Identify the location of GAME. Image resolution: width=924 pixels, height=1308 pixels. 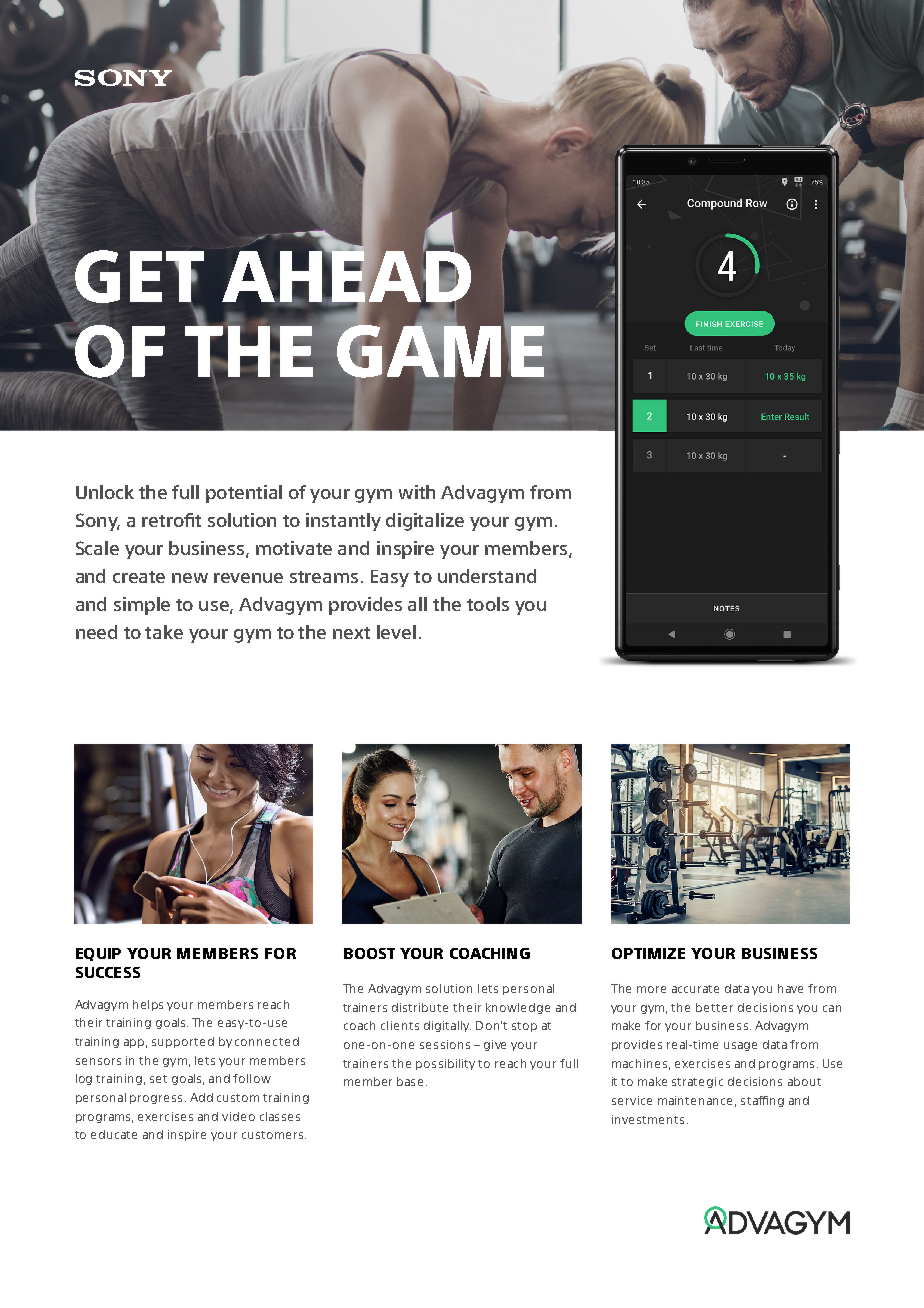
(441, 350).
